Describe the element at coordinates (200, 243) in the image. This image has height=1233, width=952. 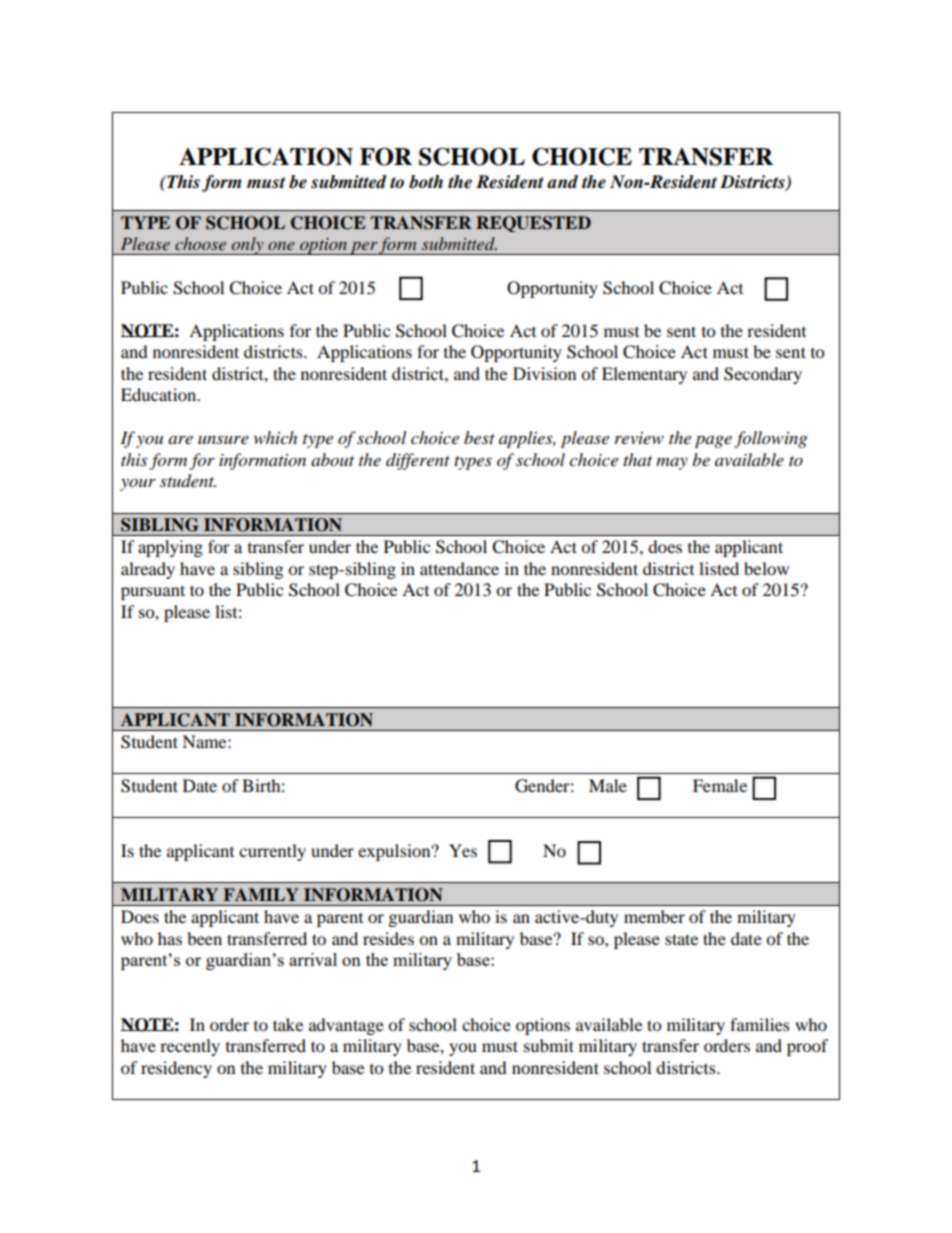
I see `choose` at that location.
